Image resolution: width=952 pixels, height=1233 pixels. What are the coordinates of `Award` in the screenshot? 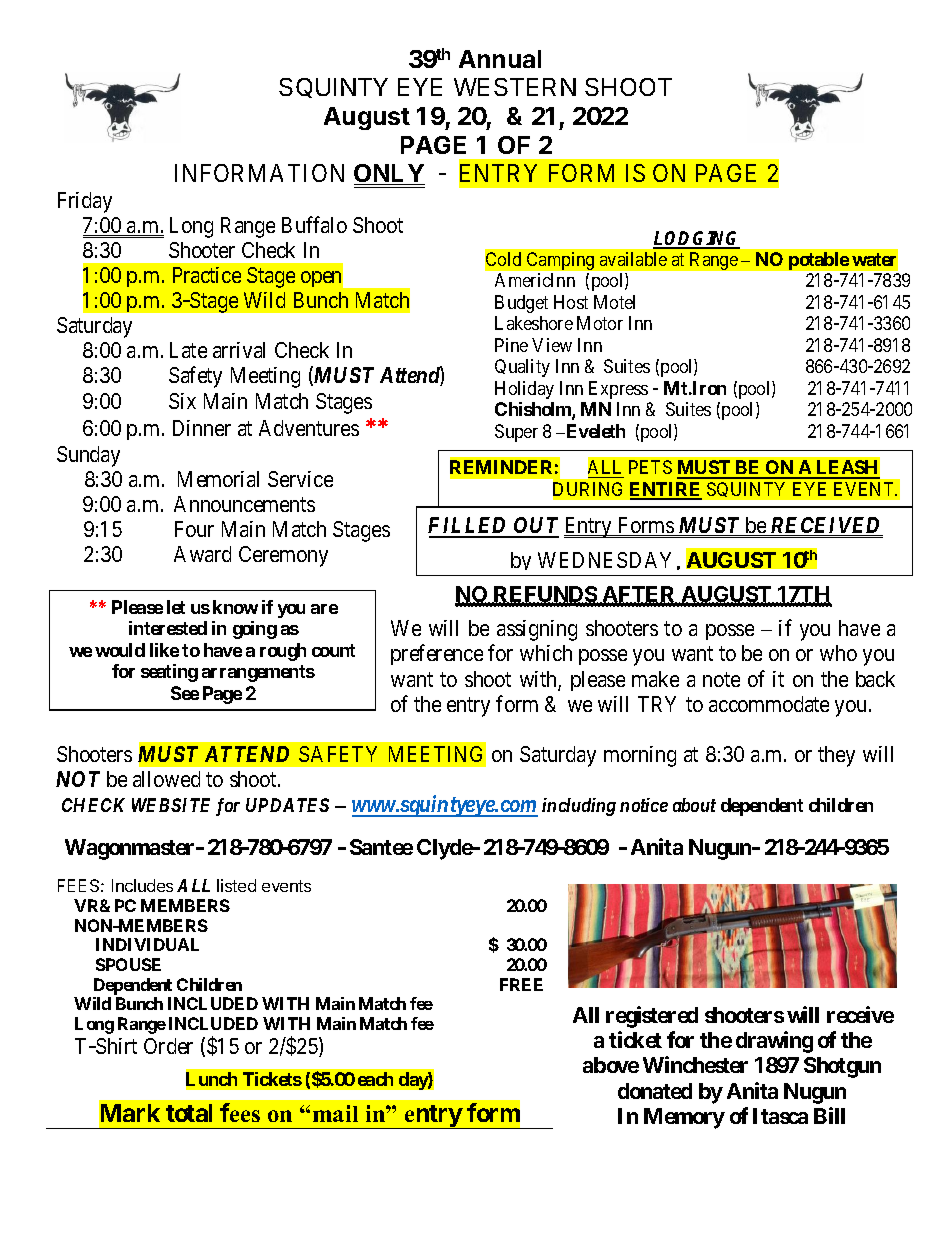 It's located at (202, 554).
